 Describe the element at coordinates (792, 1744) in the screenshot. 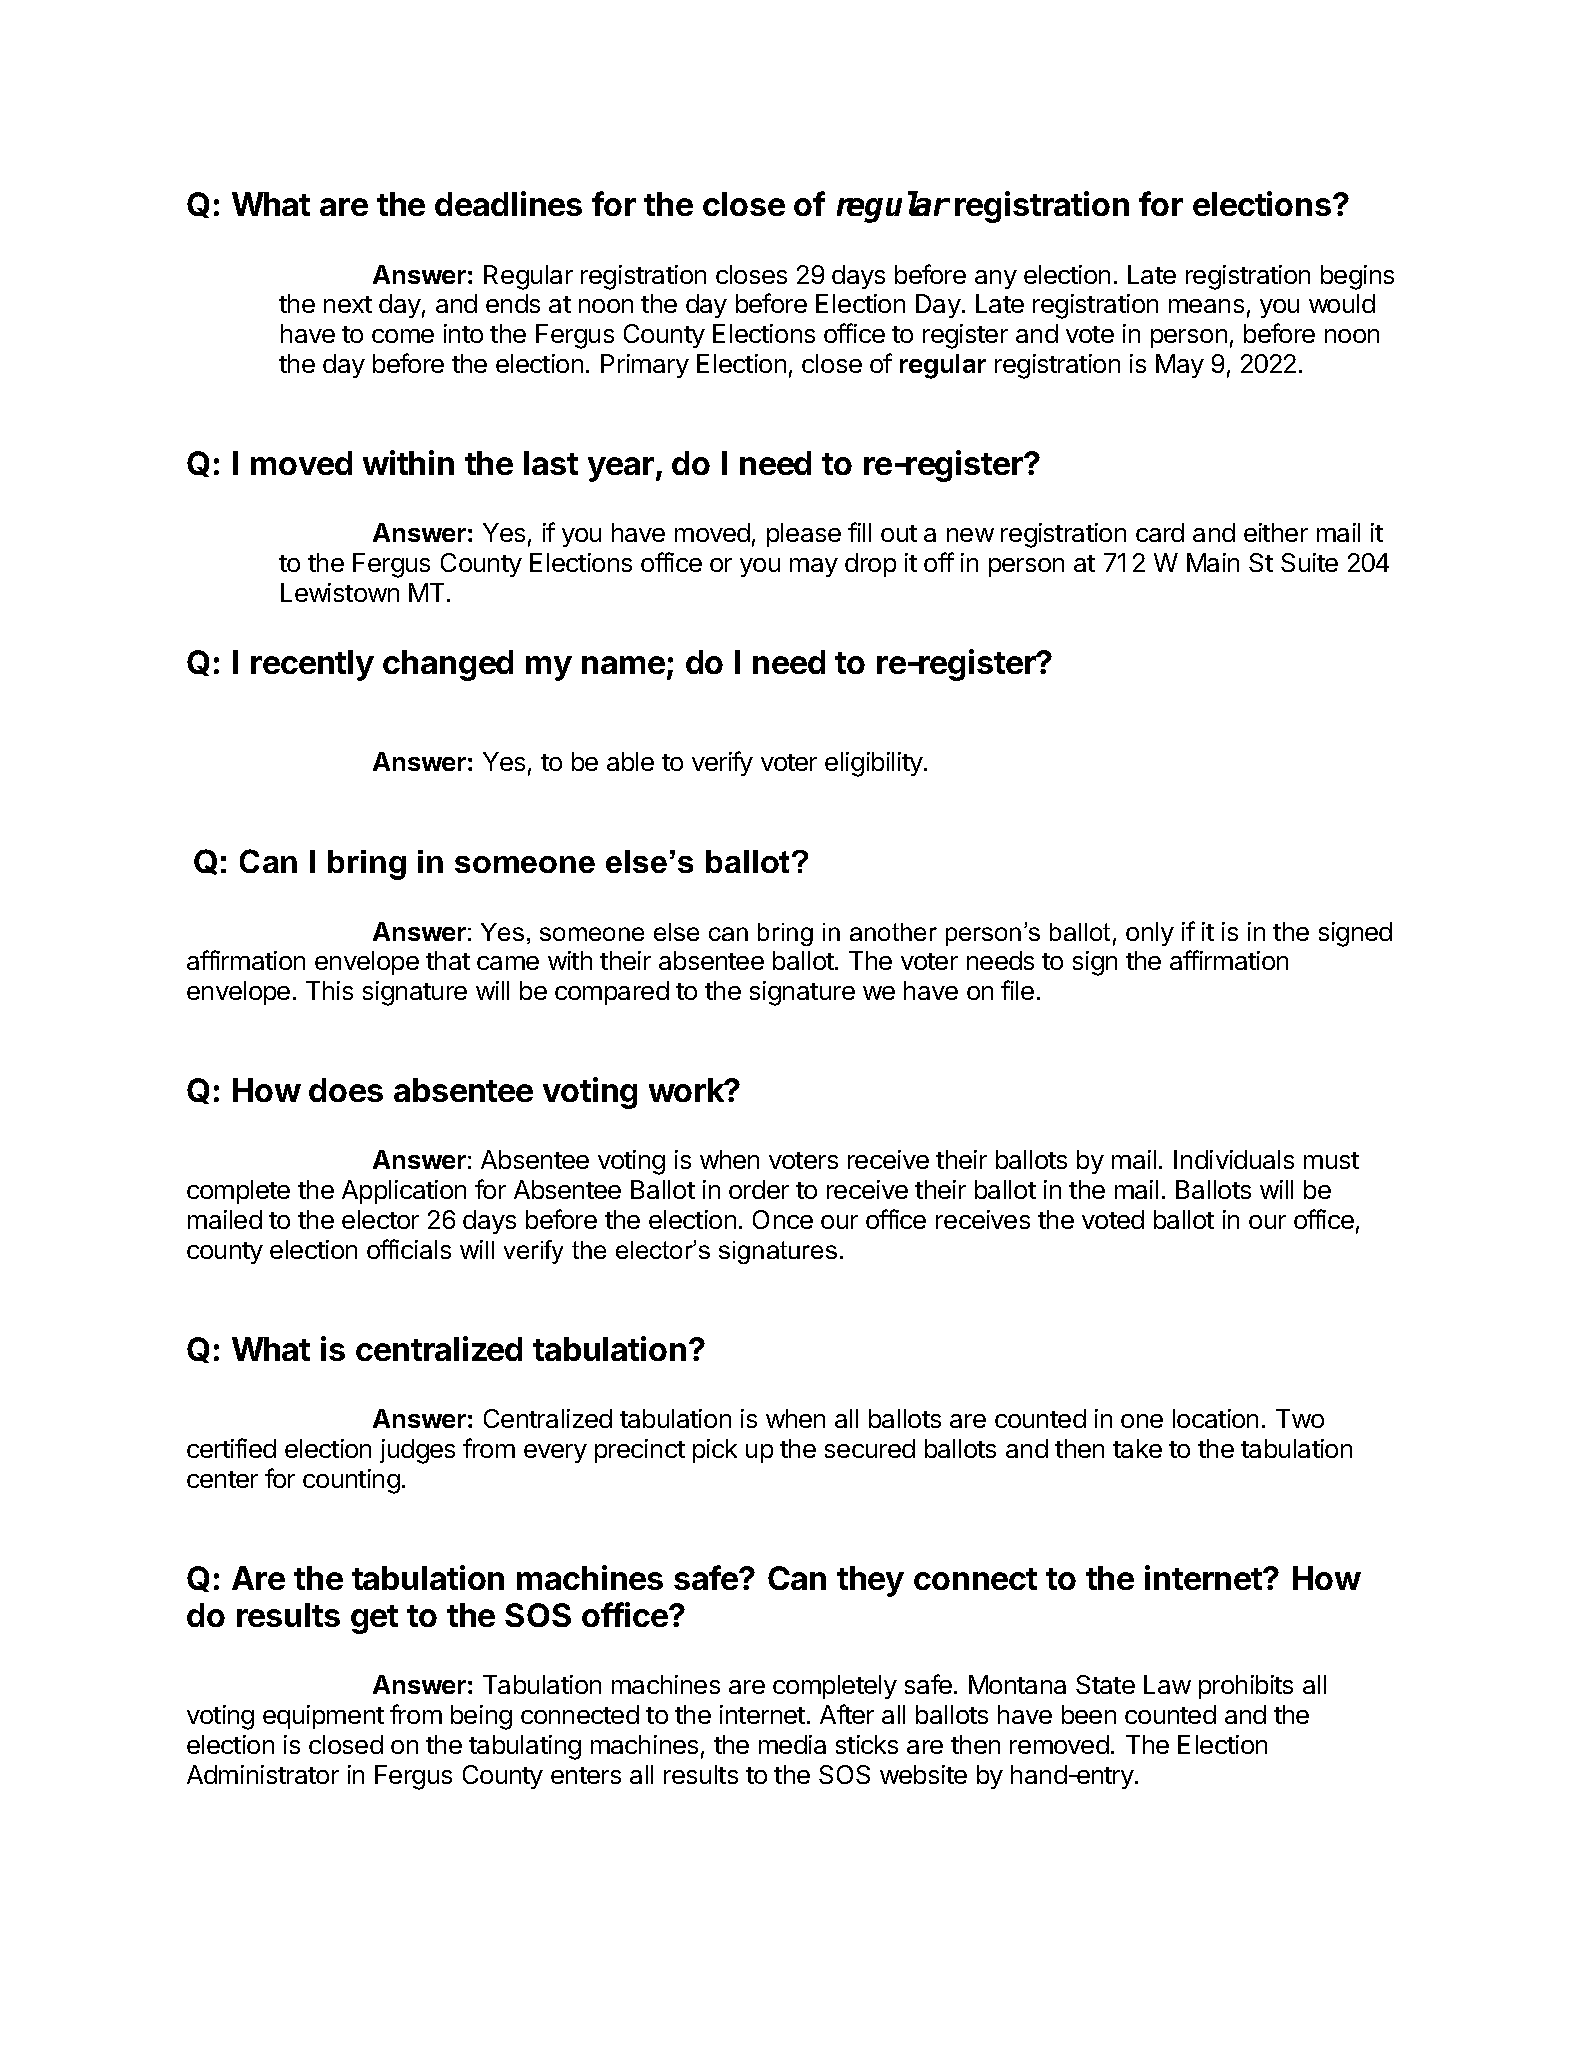

I see `media` at that location.
